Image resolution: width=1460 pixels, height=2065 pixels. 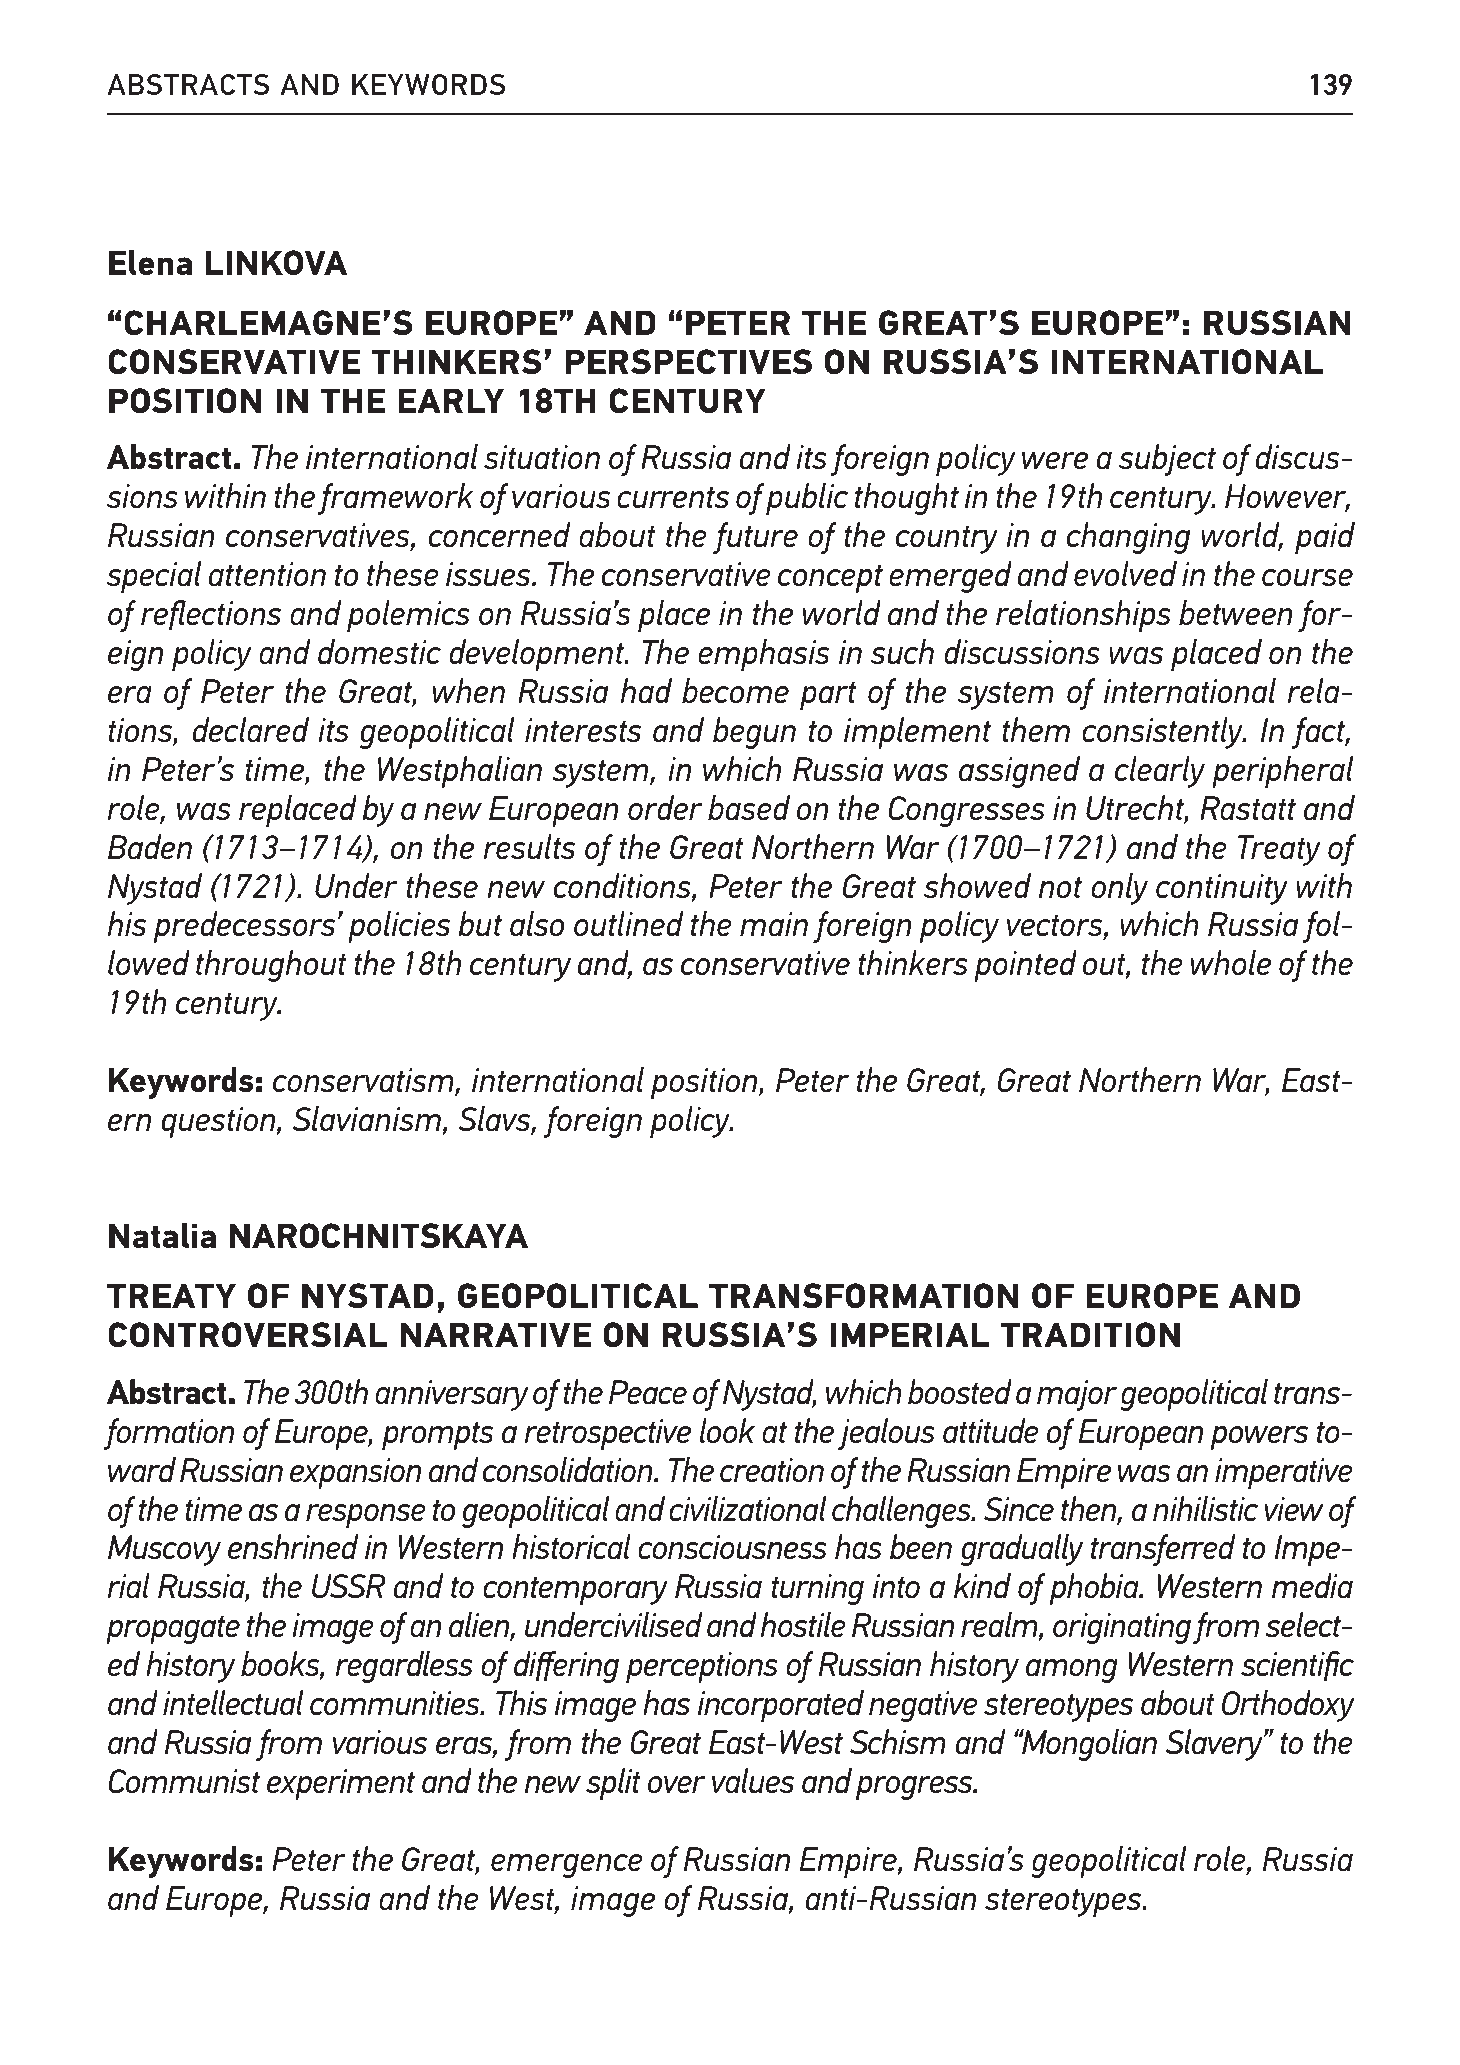 I want to click on main, so click(x=774, y=924).
